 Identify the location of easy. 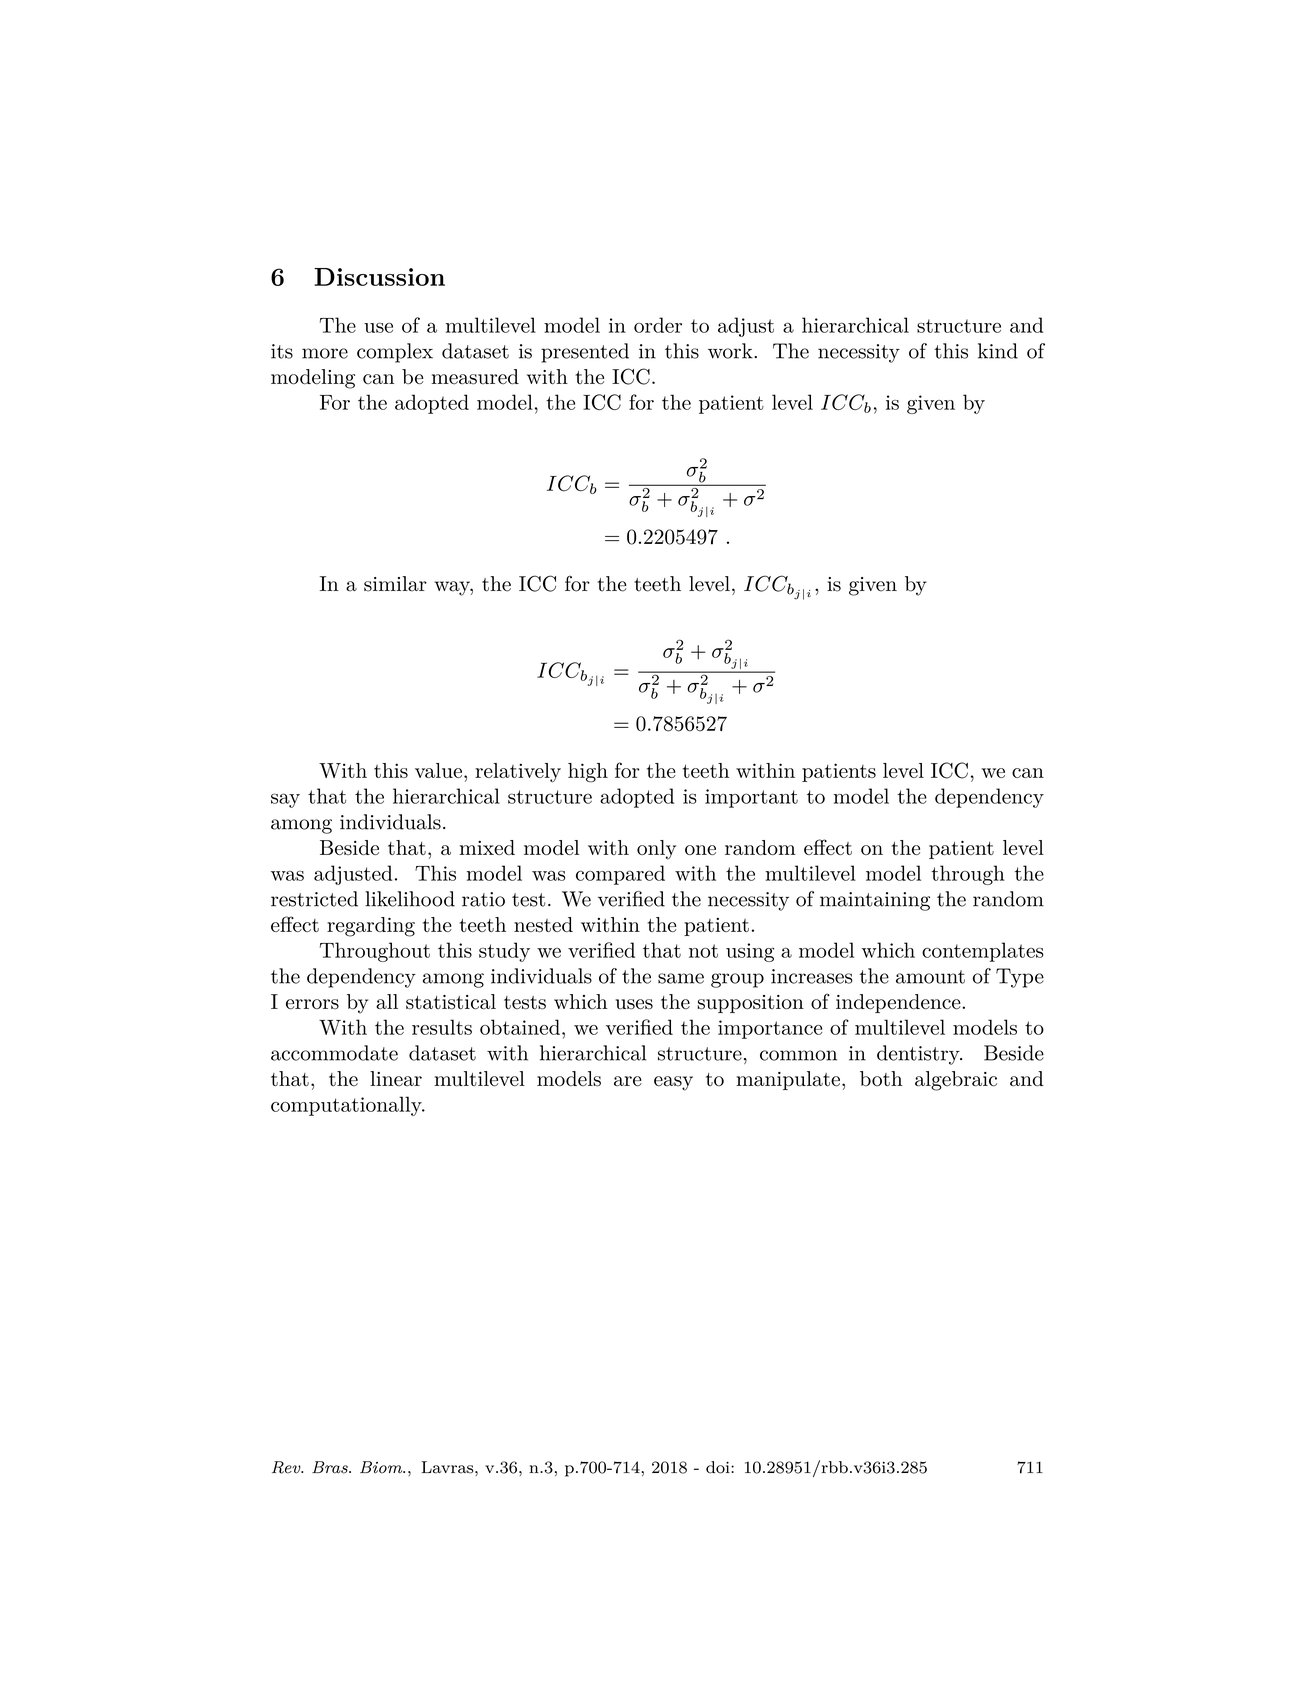
(673, 1083).
